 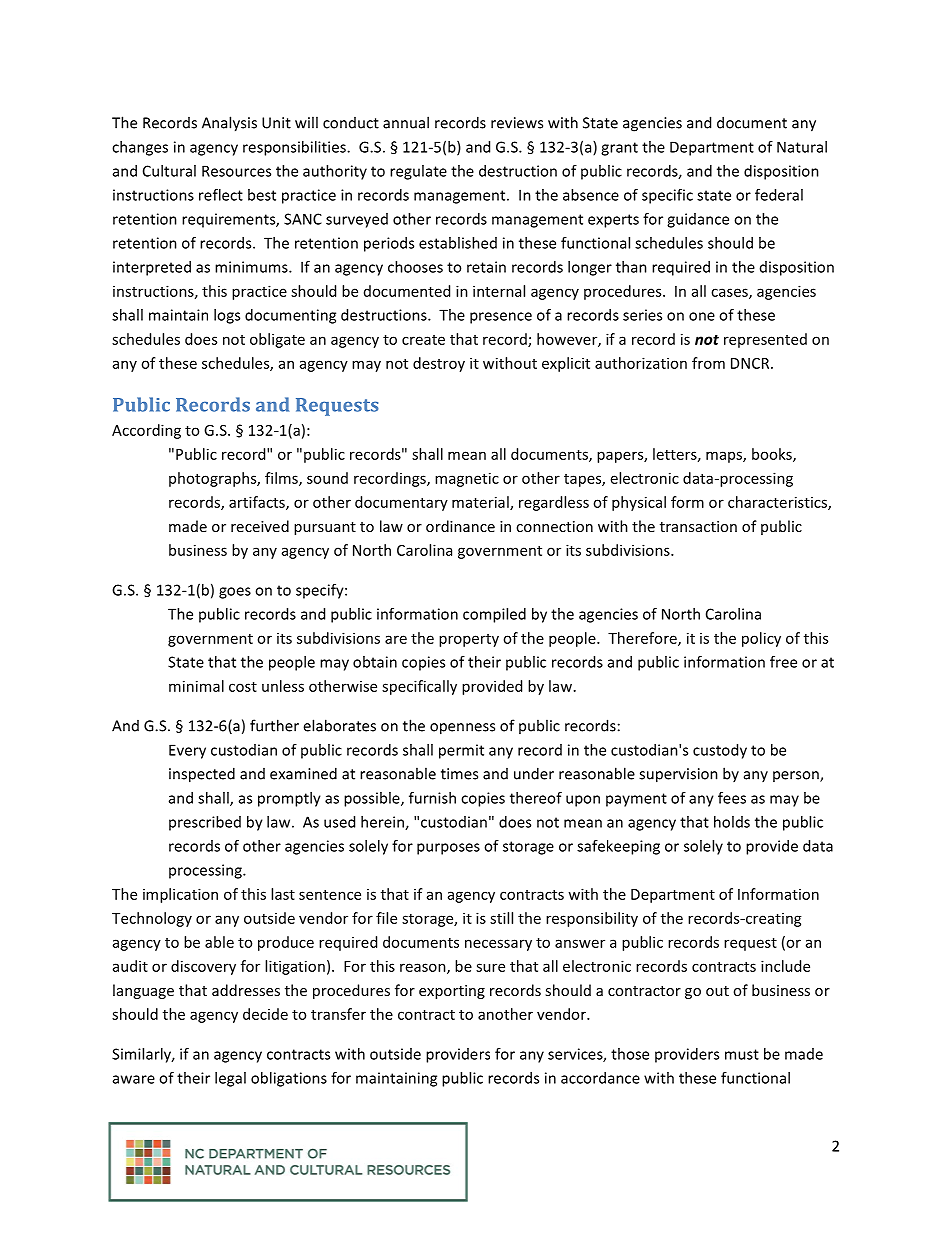 What do you see at coordinates (702, 316) in the screenshot?
I see `one` at bounding box center [702, 316].
